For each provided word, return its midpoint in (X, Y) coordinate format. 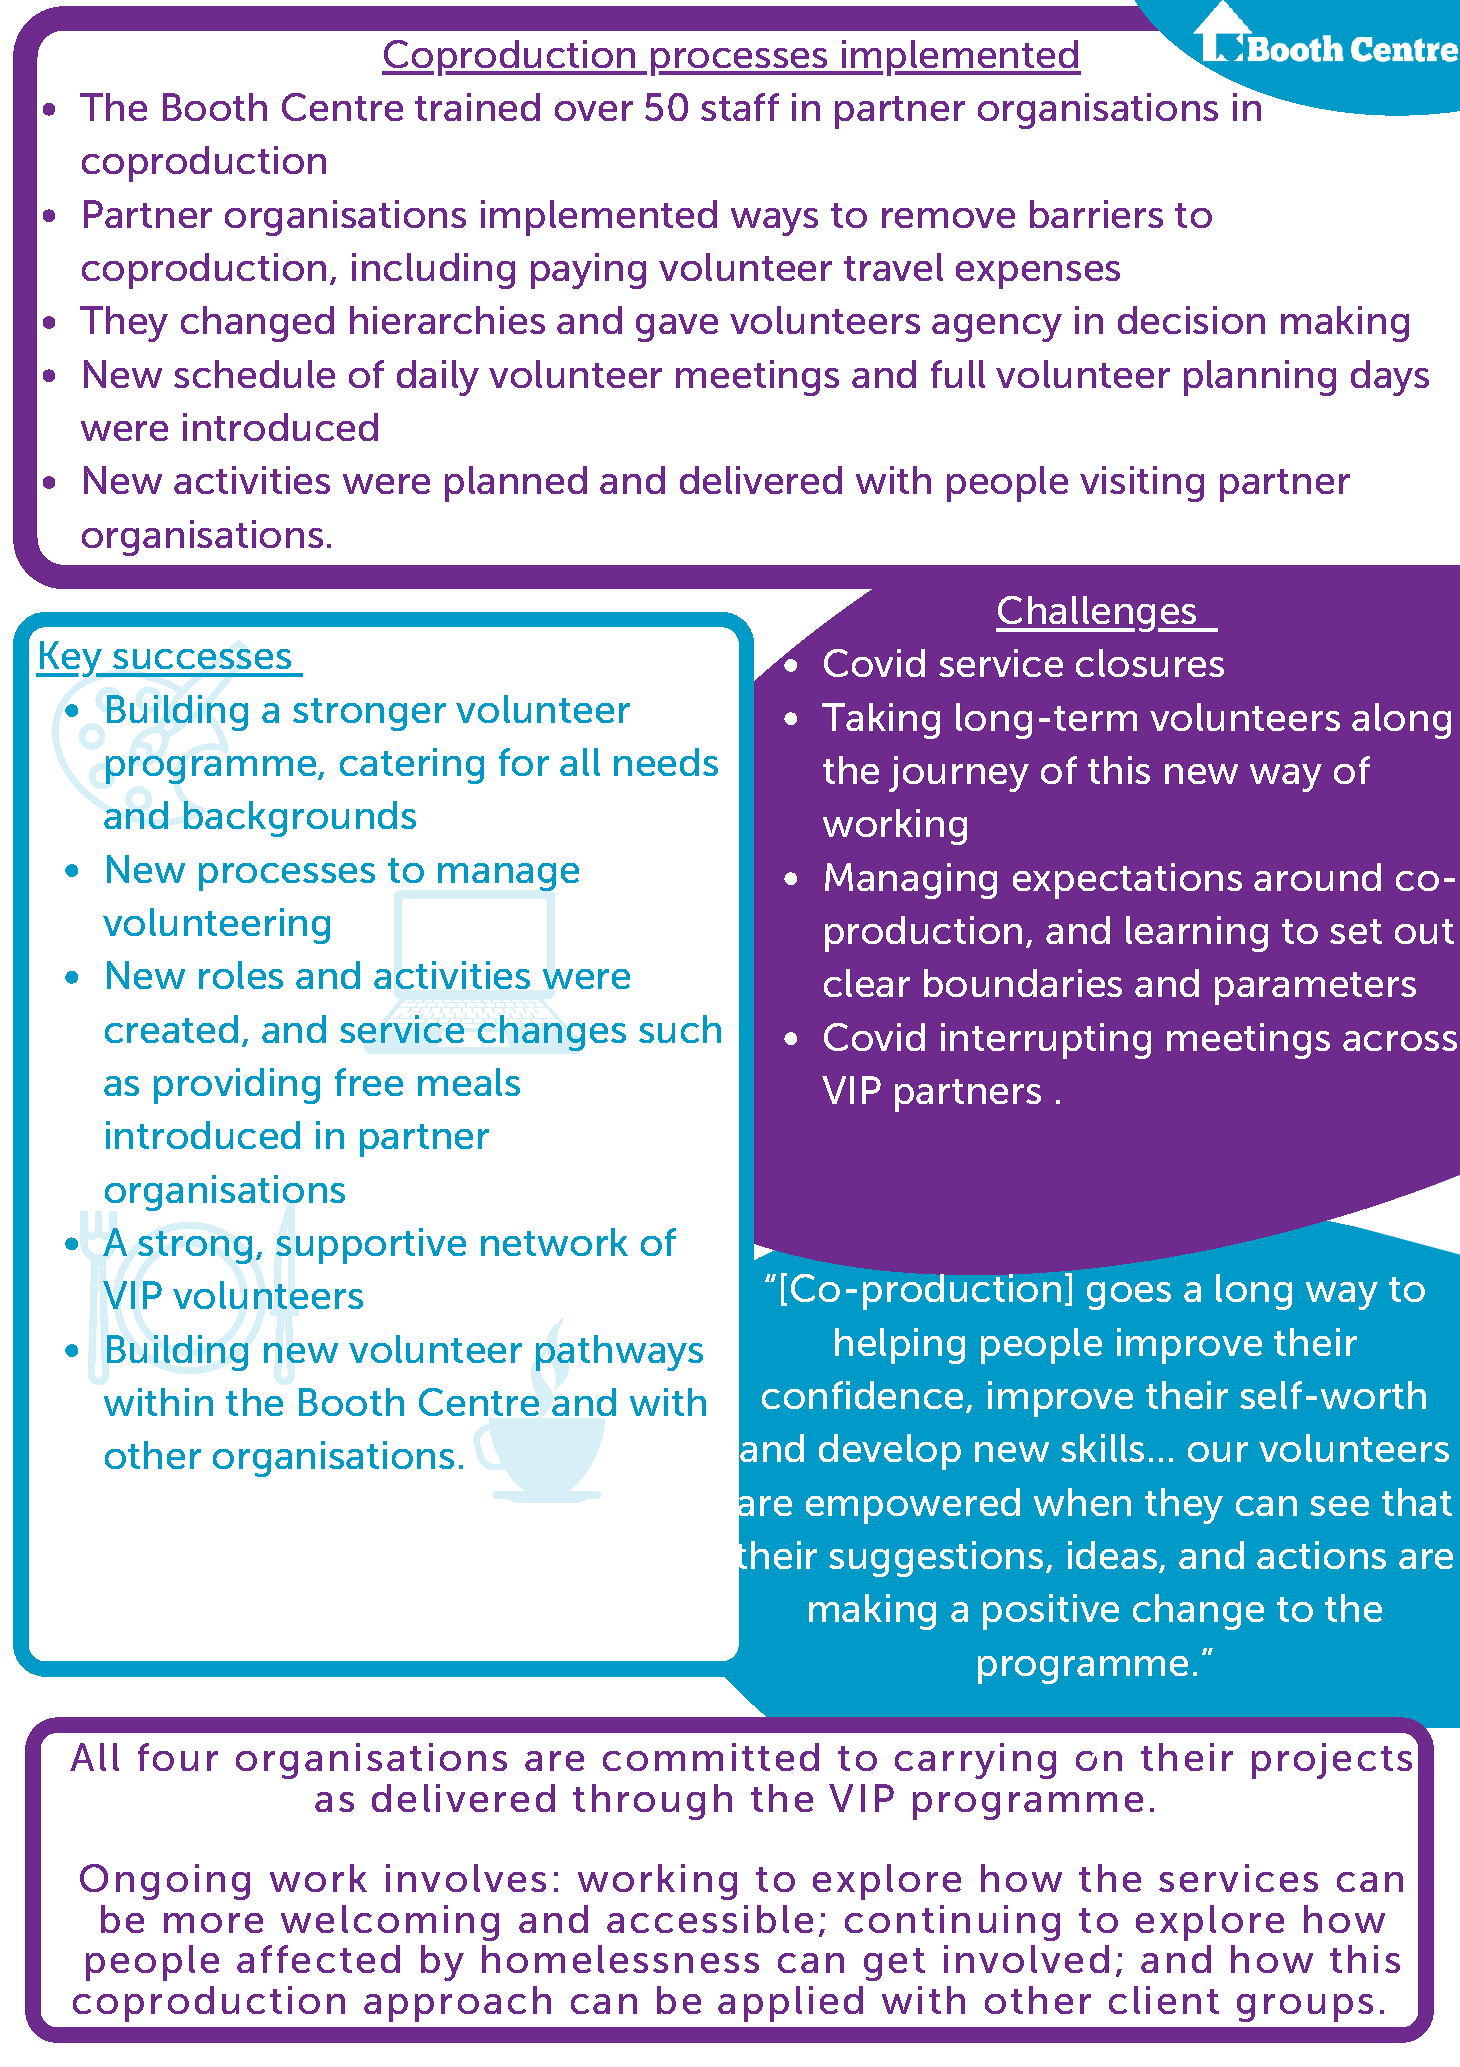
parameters (1315, 988)
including (433, 271)
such (680, 1029)
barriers (1096, 214)
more (213, 1923)
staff (740, 107)
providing (237, 1086)
